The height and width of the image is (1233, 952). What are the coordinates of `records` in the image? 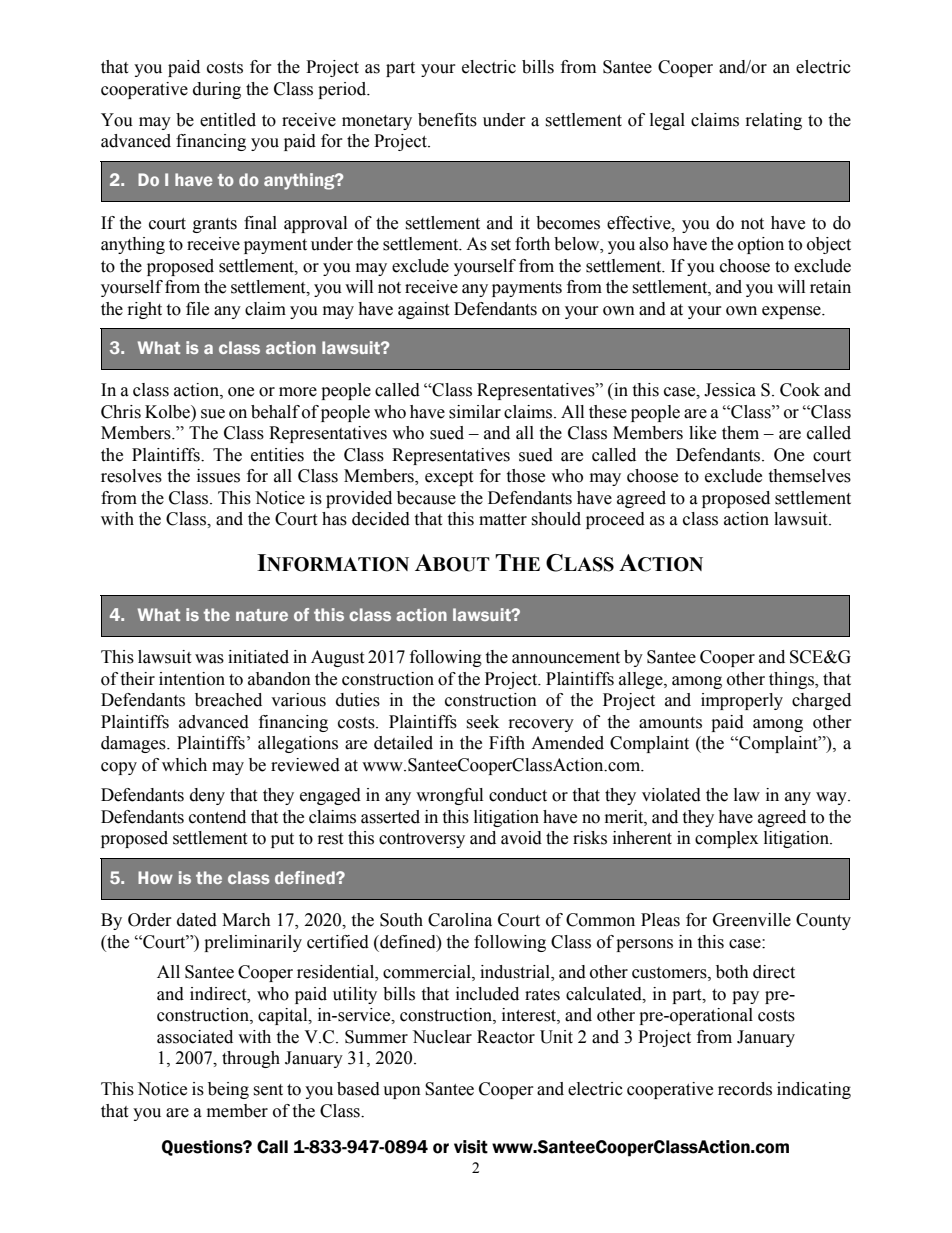 It's located at (745, 1089).
